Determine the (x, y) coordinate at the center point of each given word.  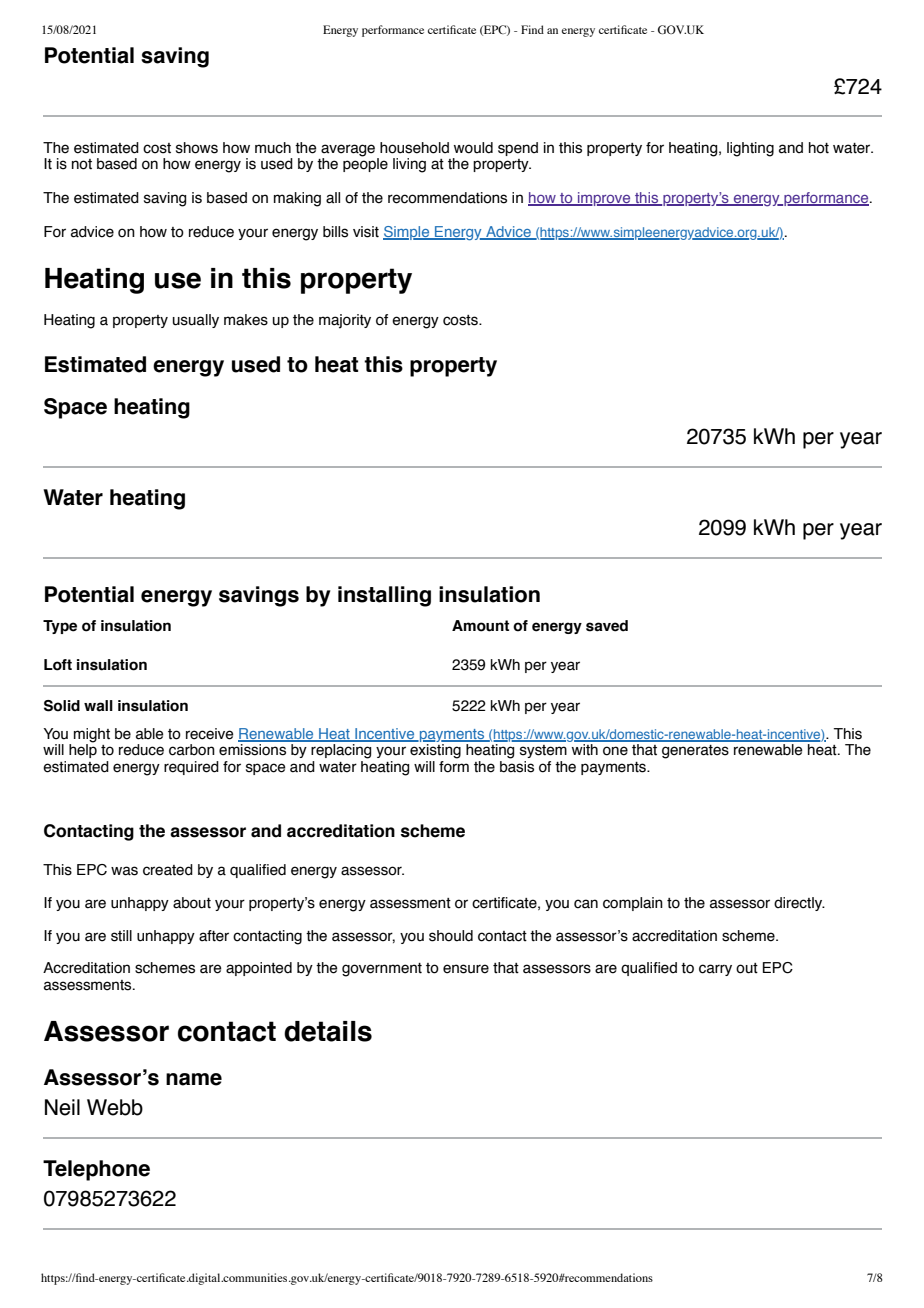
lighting (750, 149)
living (409, 165)
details (328, 1031)
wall (98, 706)
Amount (480, 626)
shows (197, 148)
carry (715, 970)
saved (607, 626)
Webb (115, 1107)
